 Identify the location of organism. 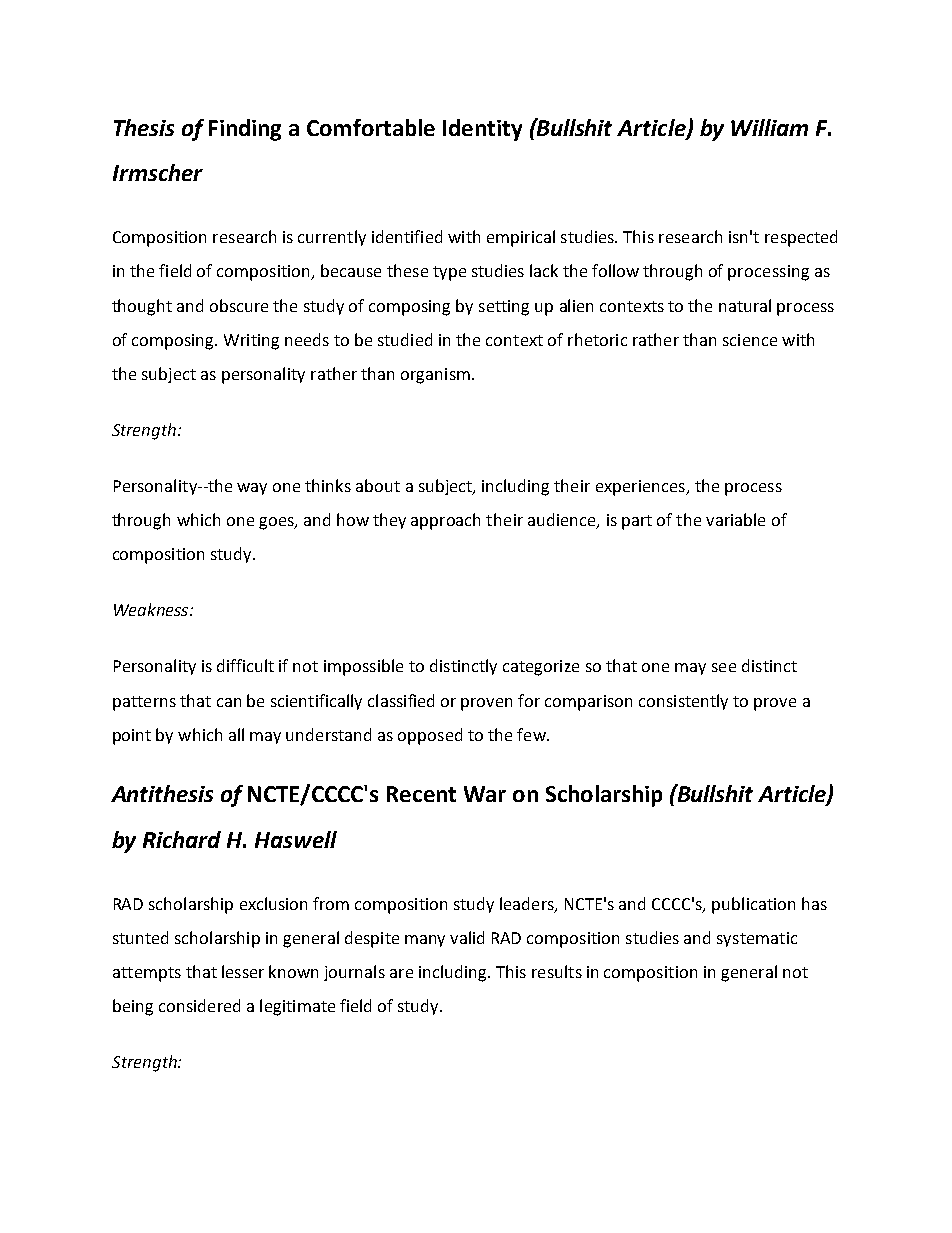
(435, 376).
